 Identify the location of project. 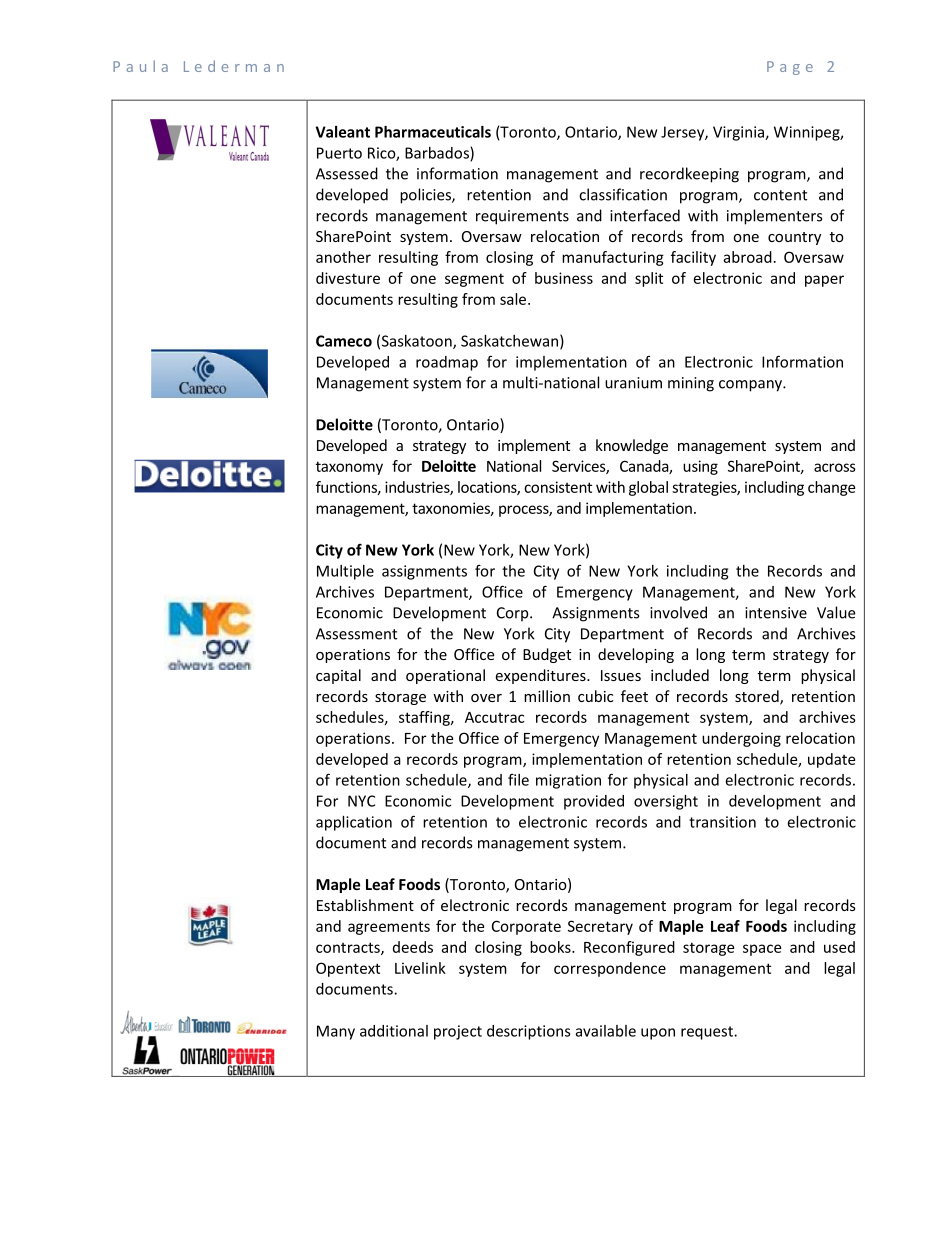
(458, 1032).
